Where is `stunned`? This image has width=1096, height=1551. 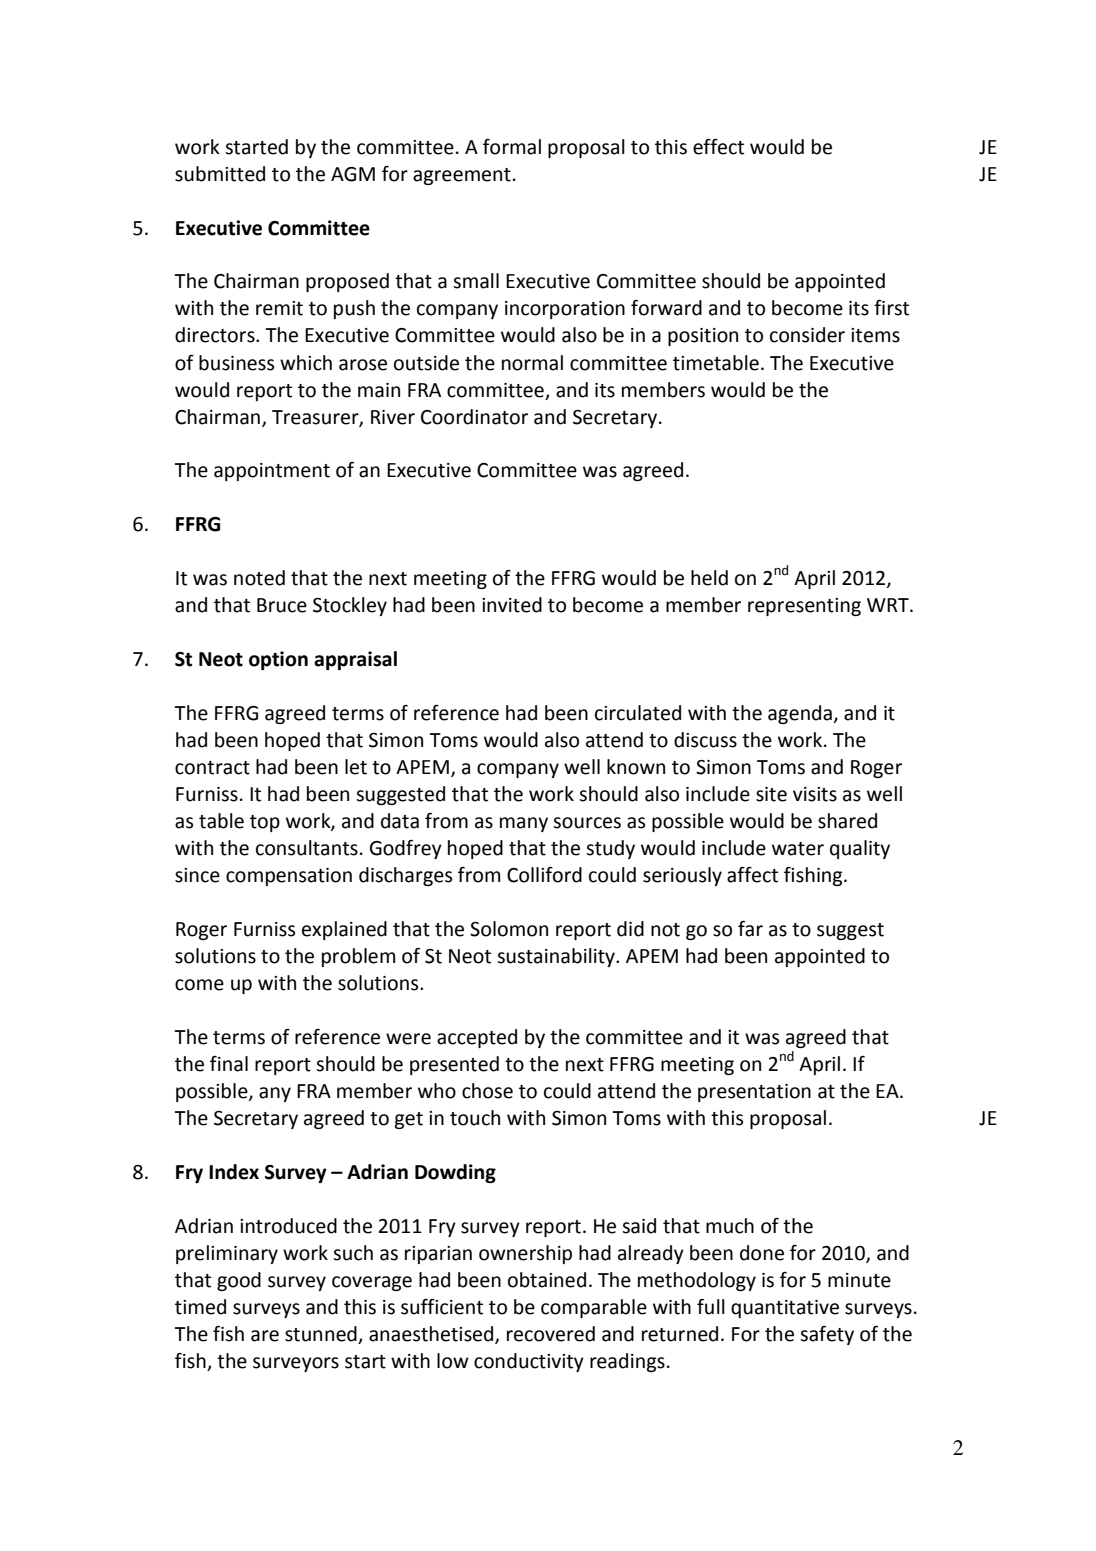 stunned is located at coordinates (322, 1335).
